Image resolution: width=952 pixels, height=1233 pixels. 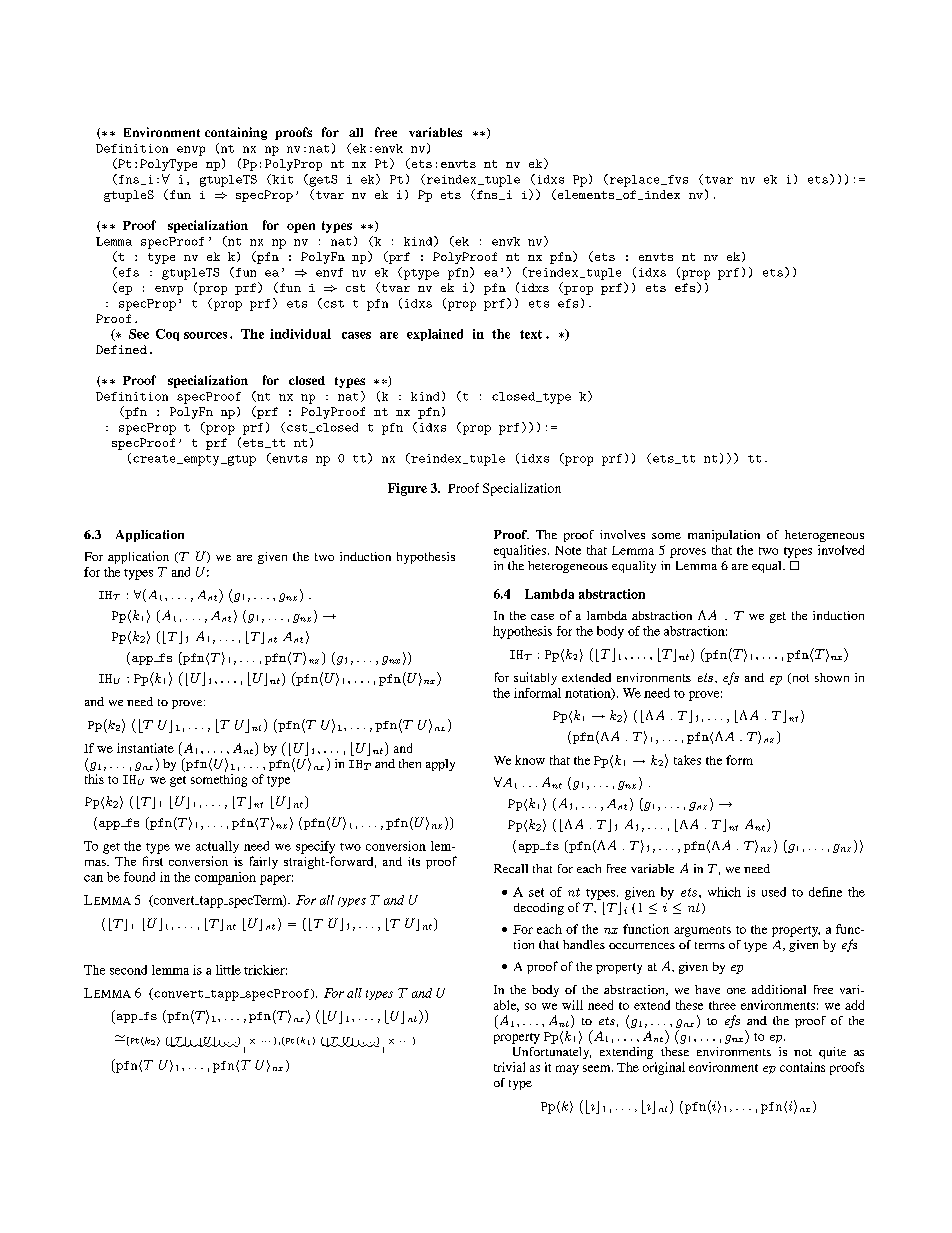 What do you see at coordinates (531, 334) in the page?
I see `text` at bounding box center [531, 334].
